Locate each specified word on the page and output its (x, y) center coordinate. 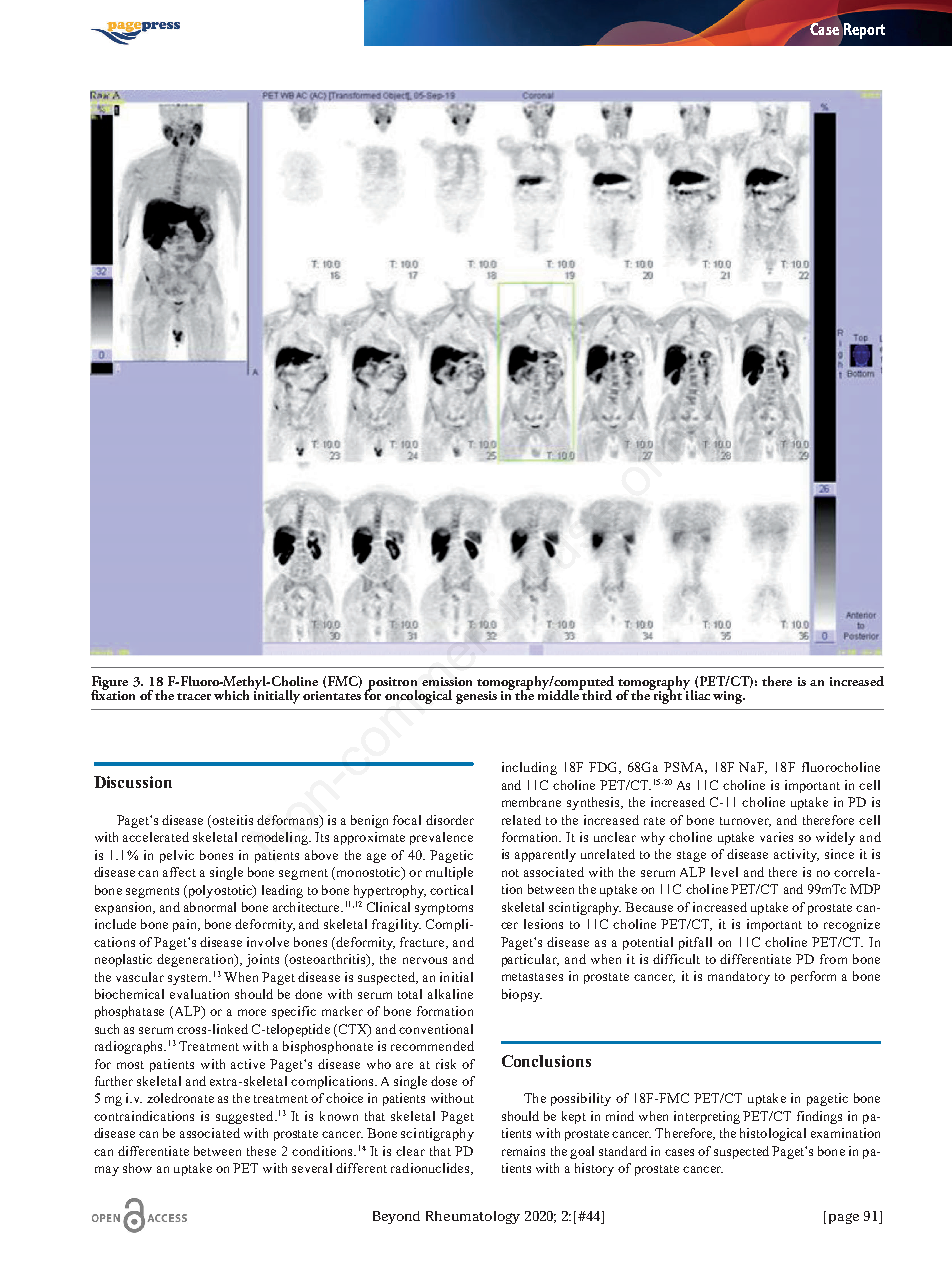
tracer (194, 696)
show (137, 1168)
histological (773, 1134)
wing (729, 697)
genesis (476, 697)
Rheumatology (473, 1217)
